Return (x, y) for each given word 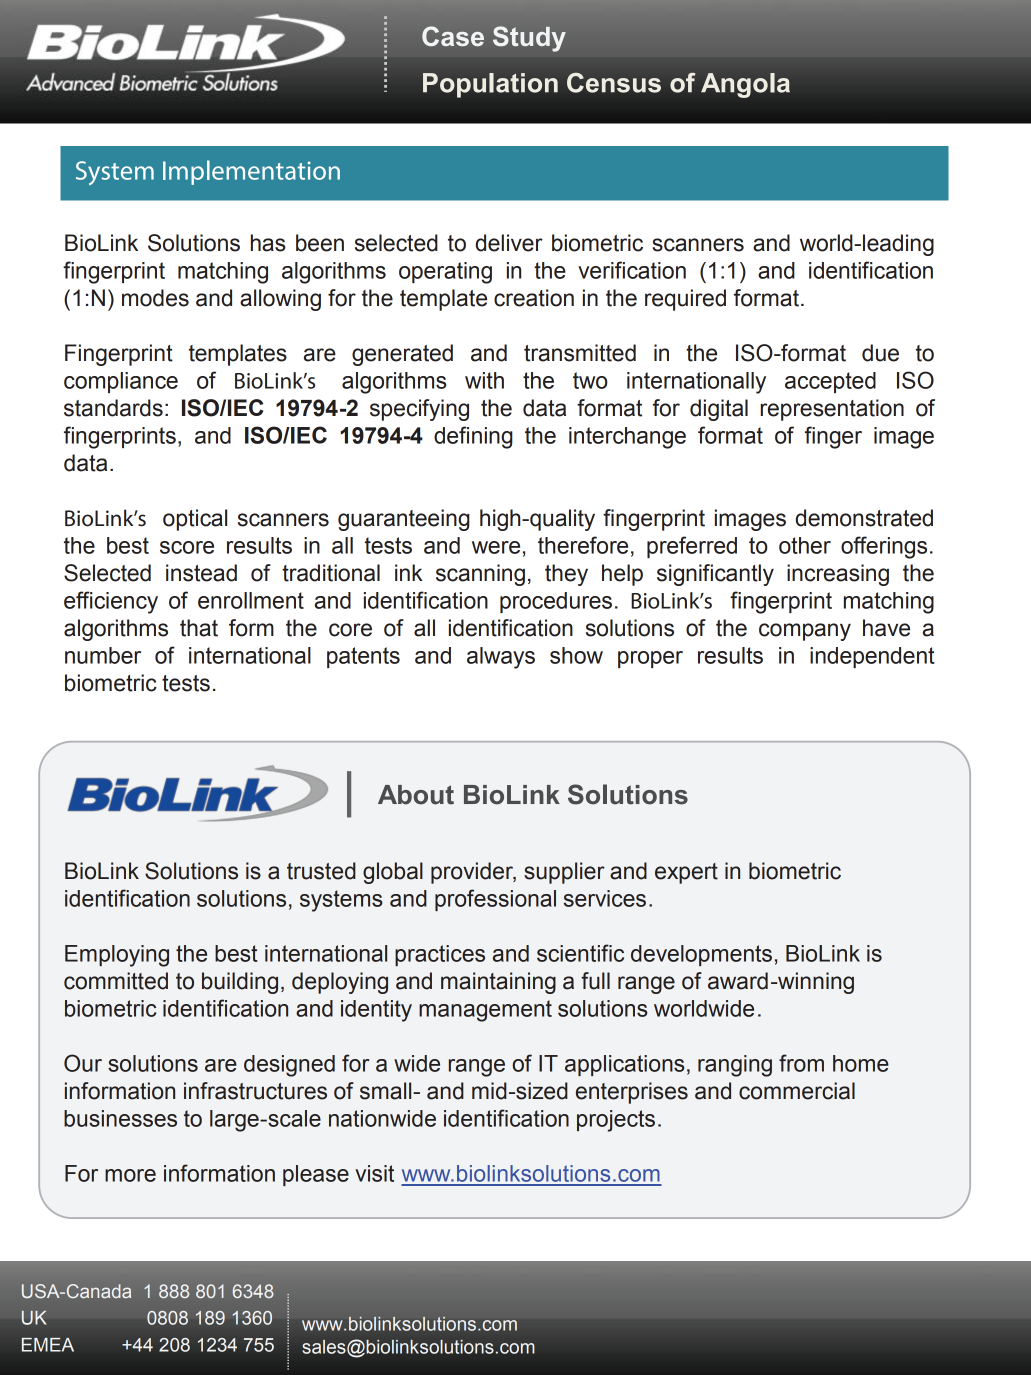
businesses (120, 1118)
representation (832, 410)
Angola (745, 85)
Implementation (251, 172)
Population (490, 85)
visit (374, 1173)
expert (686, 873)
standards (113, 408)
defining (473, 437)
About (416, 795)
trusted (321, 871)
